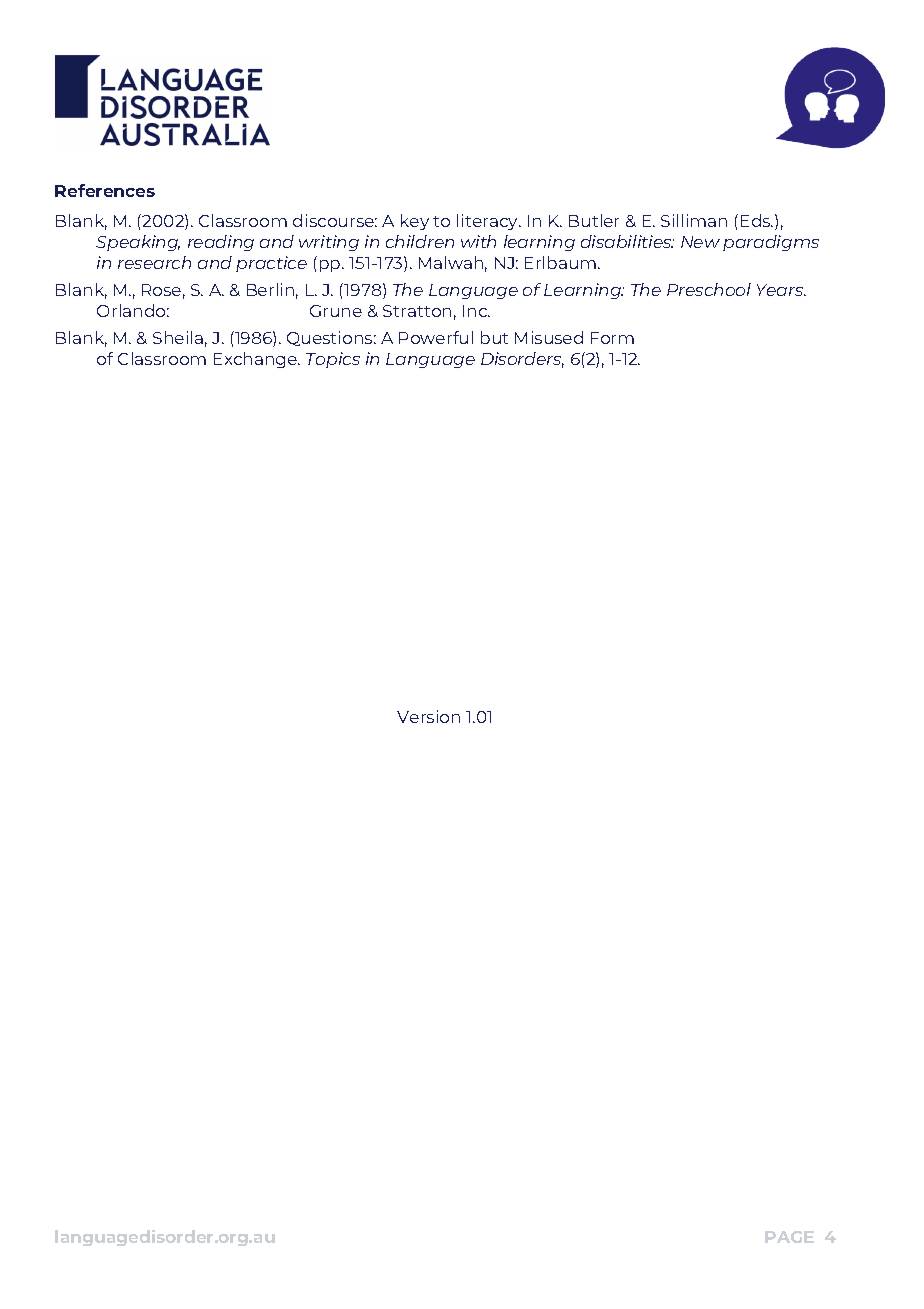 The height and width of the screenshot is (1309, 924). What do you see at coordinates (415, 222) in the screenshot?
I see `key` at bounding box center [415, 222].
